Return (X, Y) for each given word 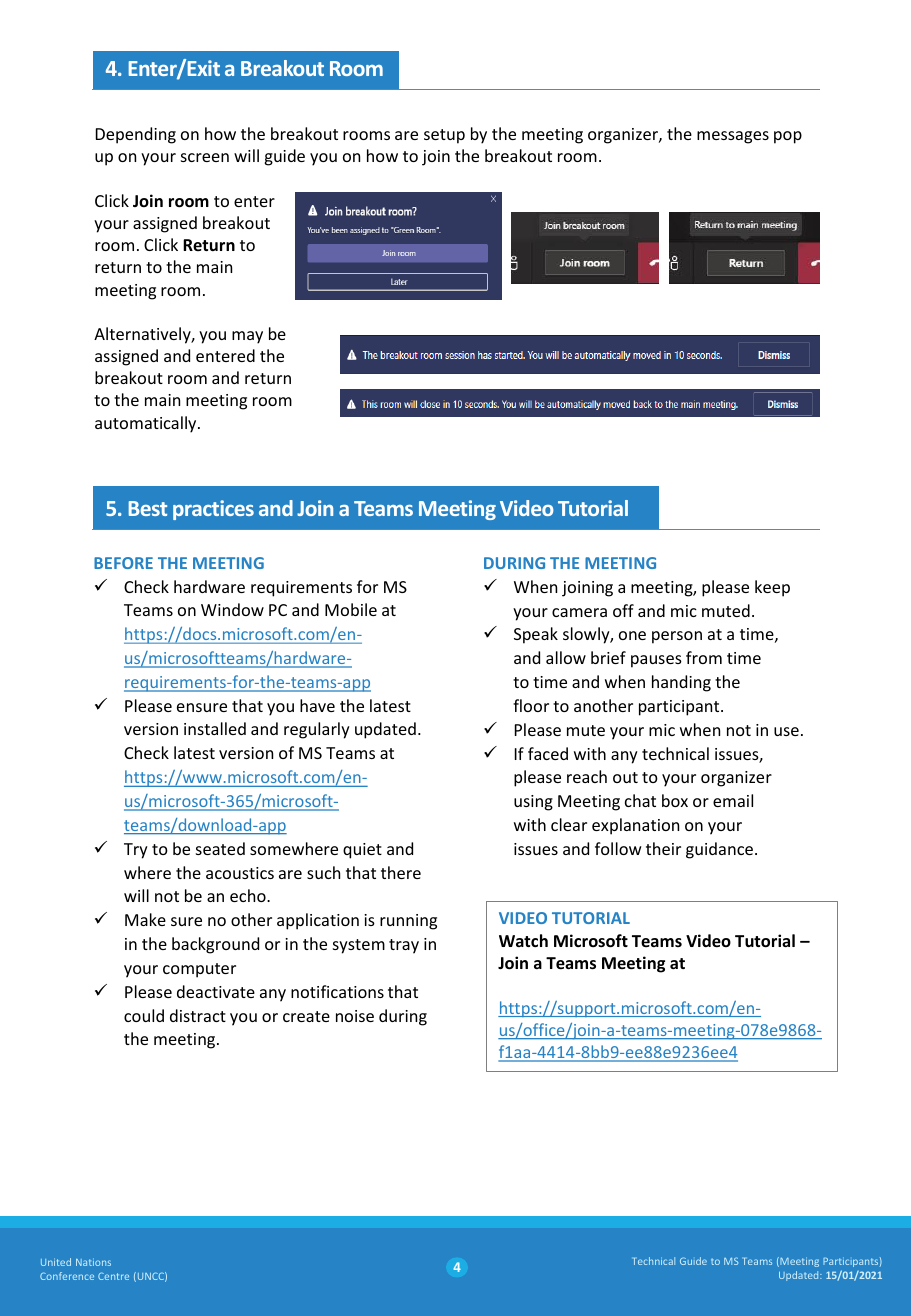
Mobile (351, 609)
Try (136, 851)
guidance (719, 850)
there (401, 872)
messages (733, 137)
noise (355, 1016)
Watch (523, 940)
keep (772, 588)
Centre (113, 1276)
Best (148, 508)
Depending (136, 135)
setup (444, 136)
